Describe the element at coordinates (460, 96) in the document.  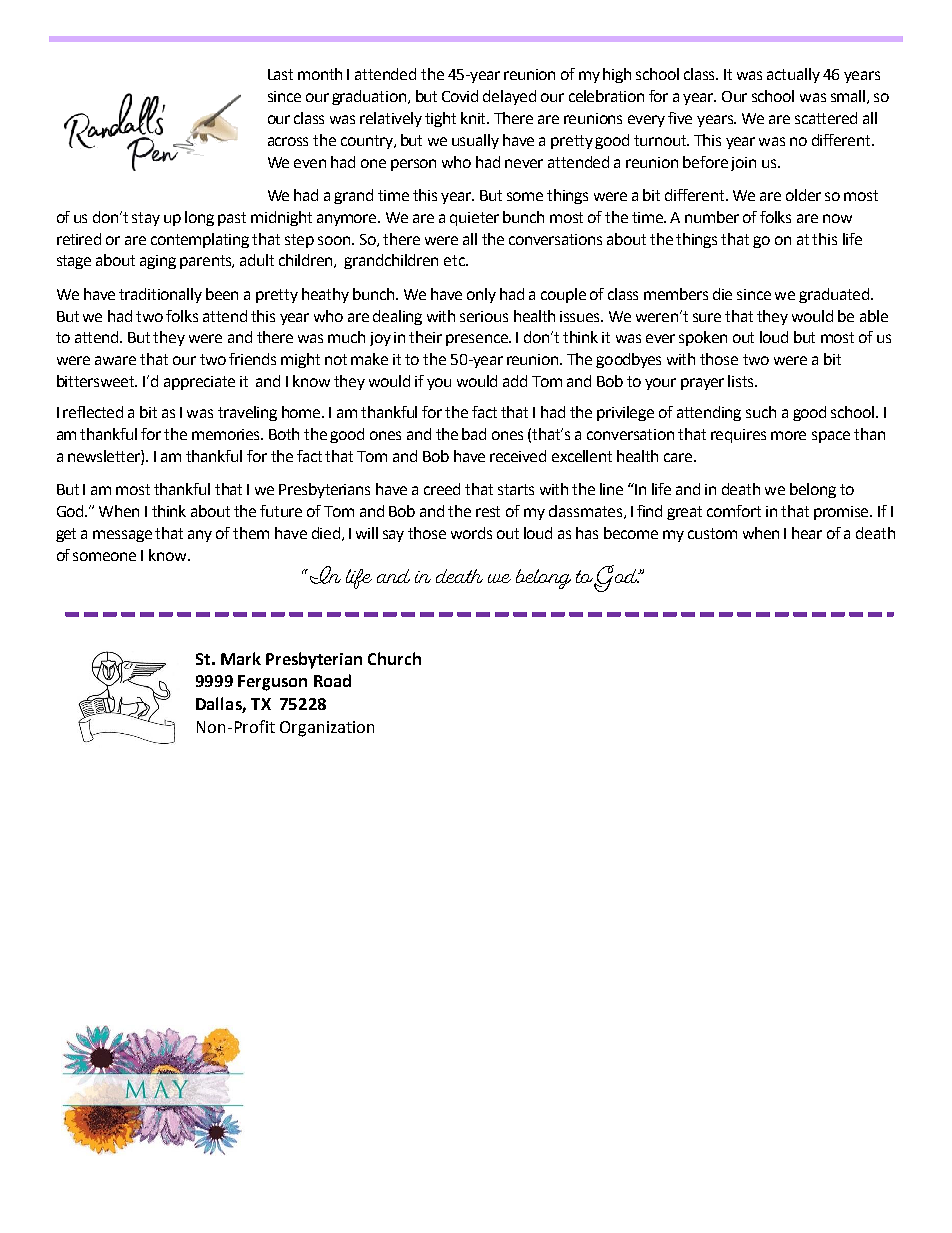
I see `Covid` at that location.
